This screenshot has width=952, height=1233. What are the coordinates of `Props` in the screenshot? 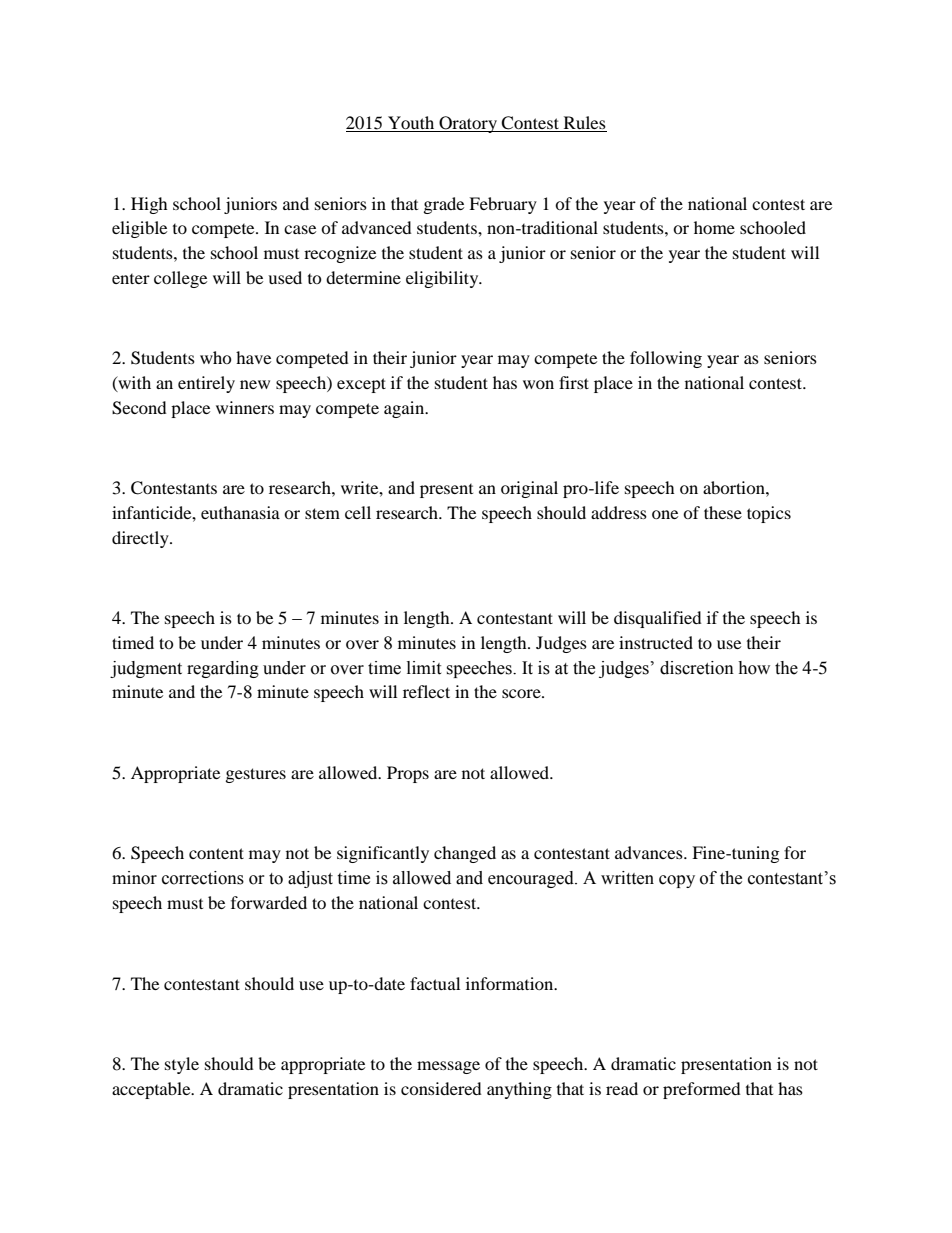 It's located at (408, 774).
